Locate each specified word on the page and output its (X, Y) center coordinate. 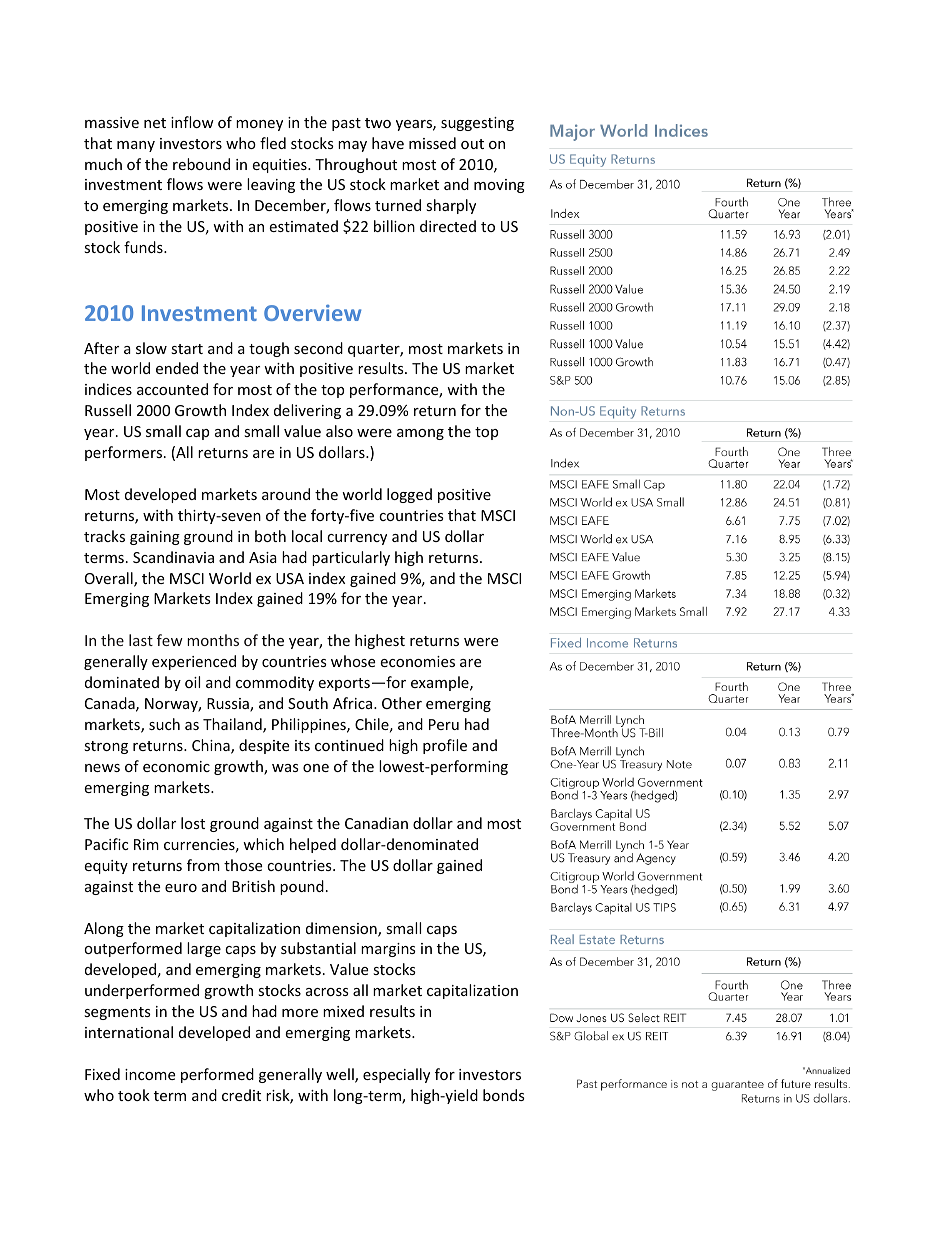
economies (417, 661)
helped (313, 845)
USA (290, 578)
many (136, 146)
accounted (172, 389)
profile (445, 746)
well (341, 1075)
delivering (307, 411)
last (141, 640)
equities (280, 166)
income (150, 1074)
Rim (146, 844)
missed (432, 143)
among (420, 434)
